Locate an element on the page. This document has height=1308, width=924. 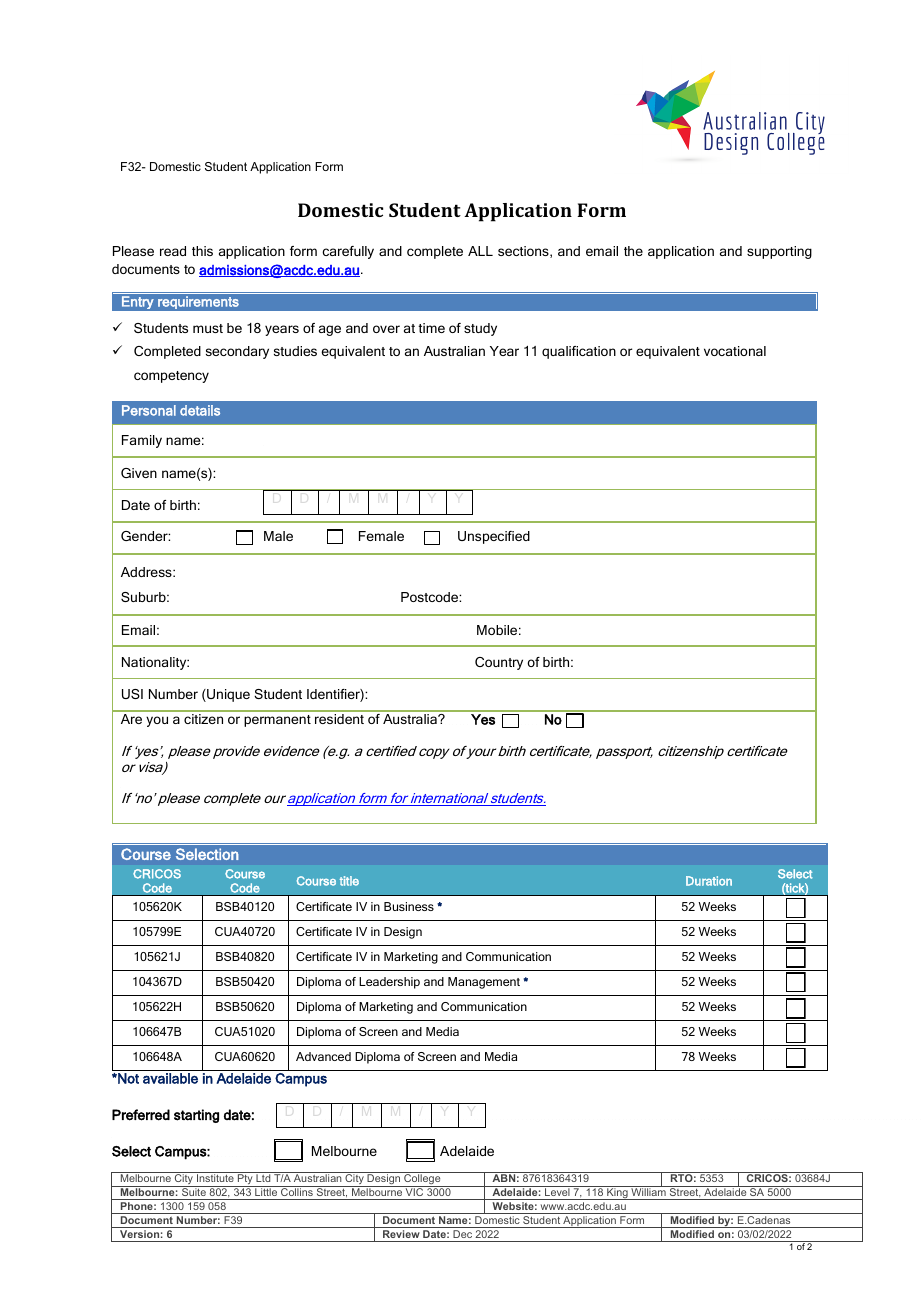
starting is located at coordinates (196, 1116).
